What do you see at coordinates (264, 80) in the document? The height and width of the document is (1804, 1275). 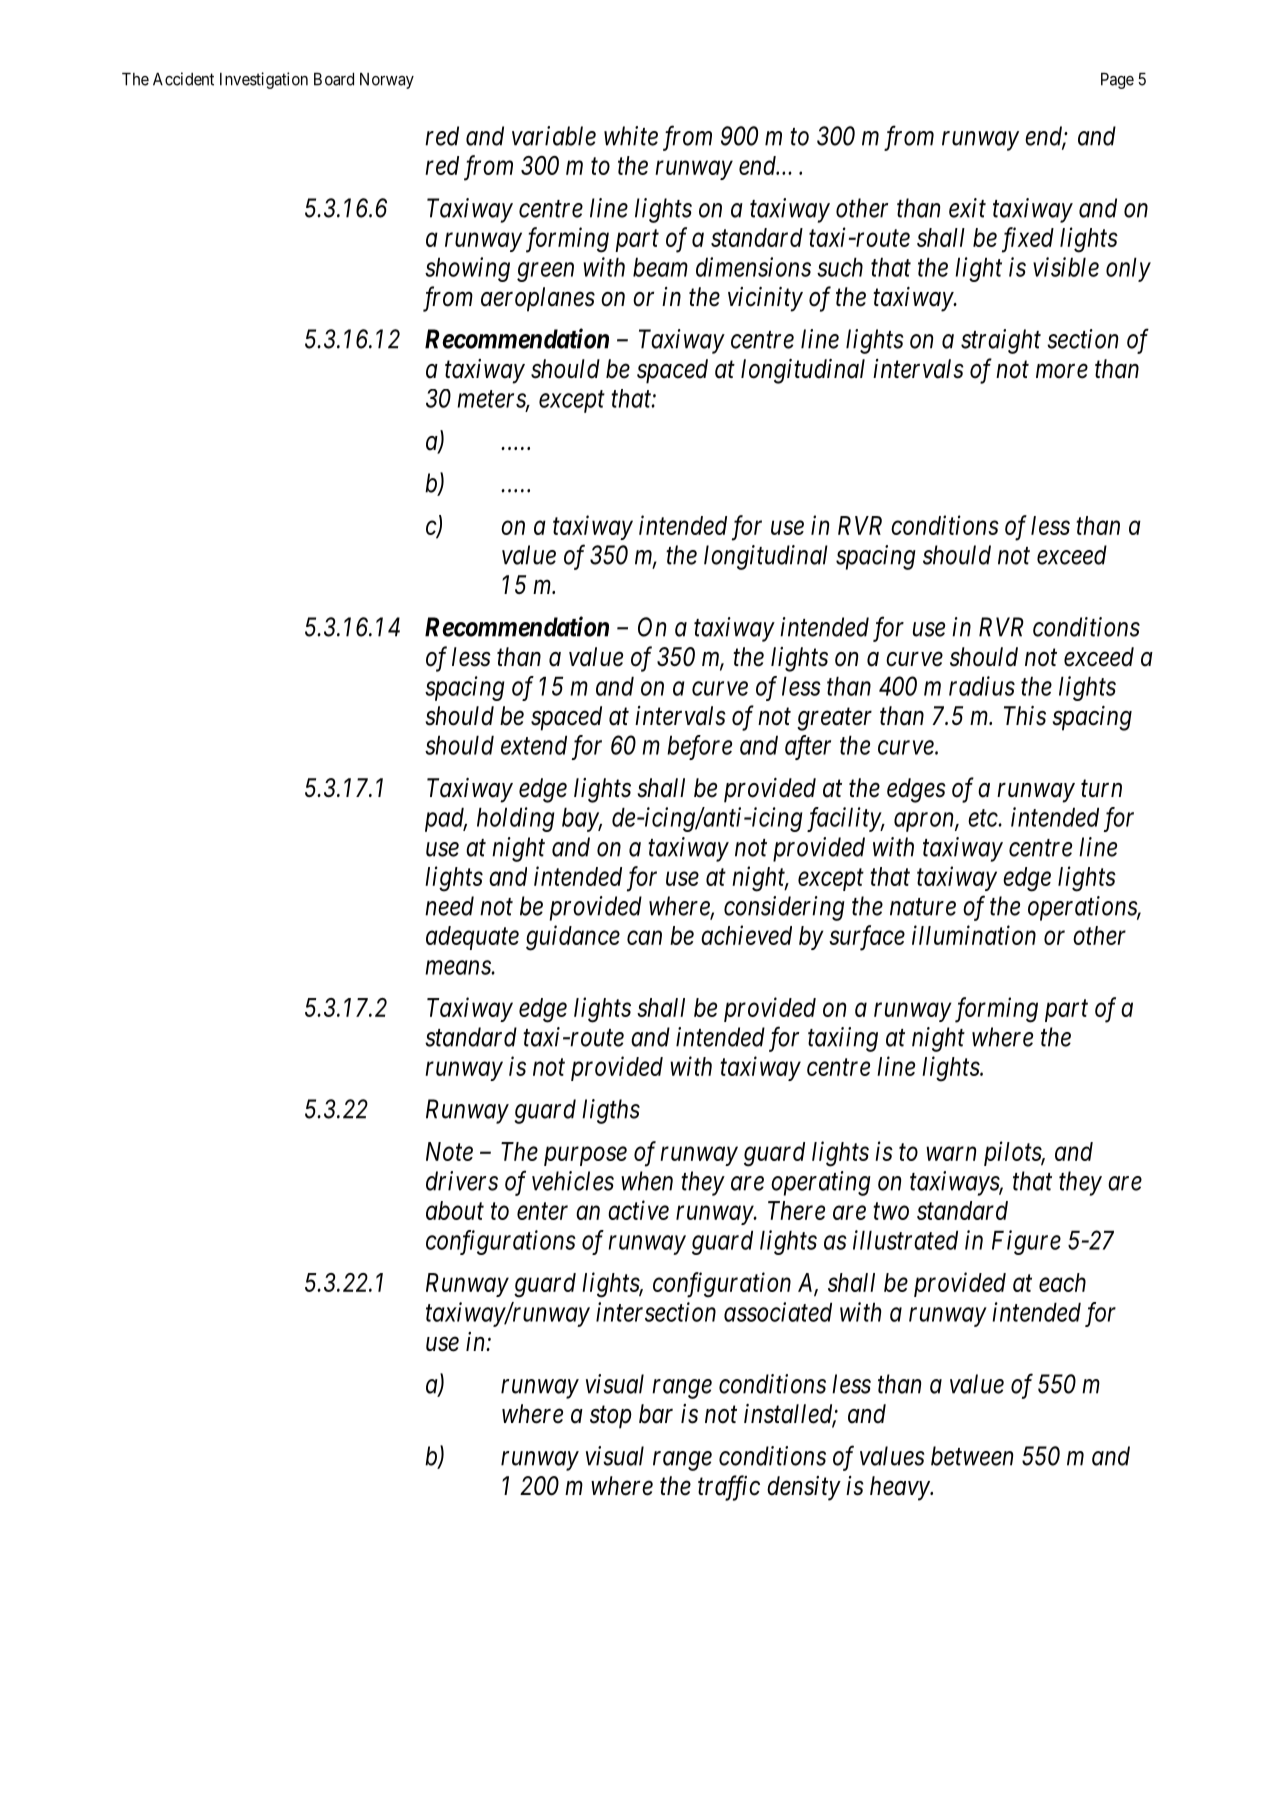 I see `Investigation` at bounding box center [264, 80].
